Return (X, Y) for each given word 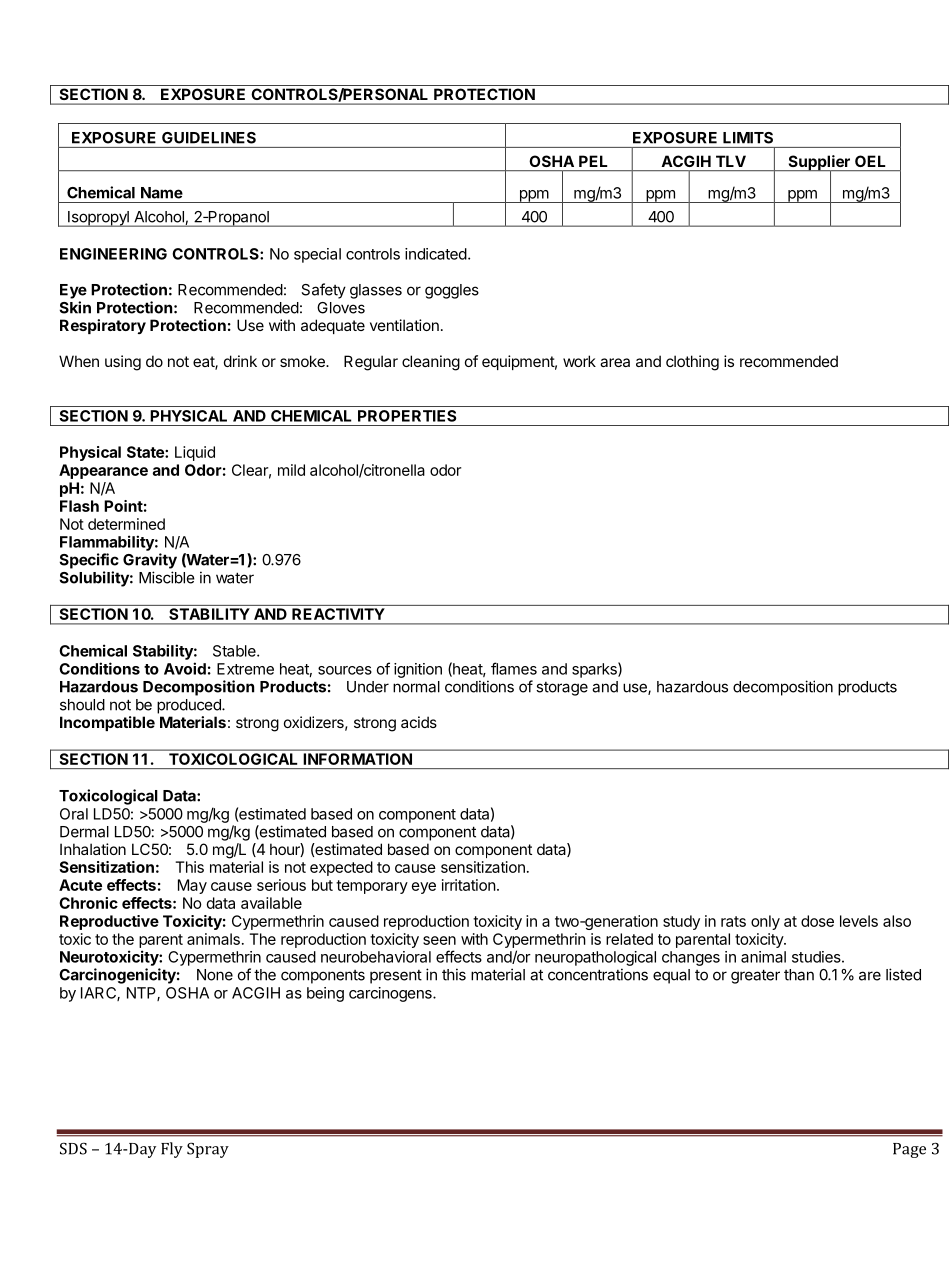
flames (514, 668)
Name (162, 193)
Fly (172, 1150)
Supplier (819, 164)
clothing (692, 363)
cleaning (431, 363)
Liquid (195, 453)
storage (562, 689)
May (192, 886)
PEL (593, 161)
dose (817, 921)
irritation (469, 885)
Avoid (185, 668)
